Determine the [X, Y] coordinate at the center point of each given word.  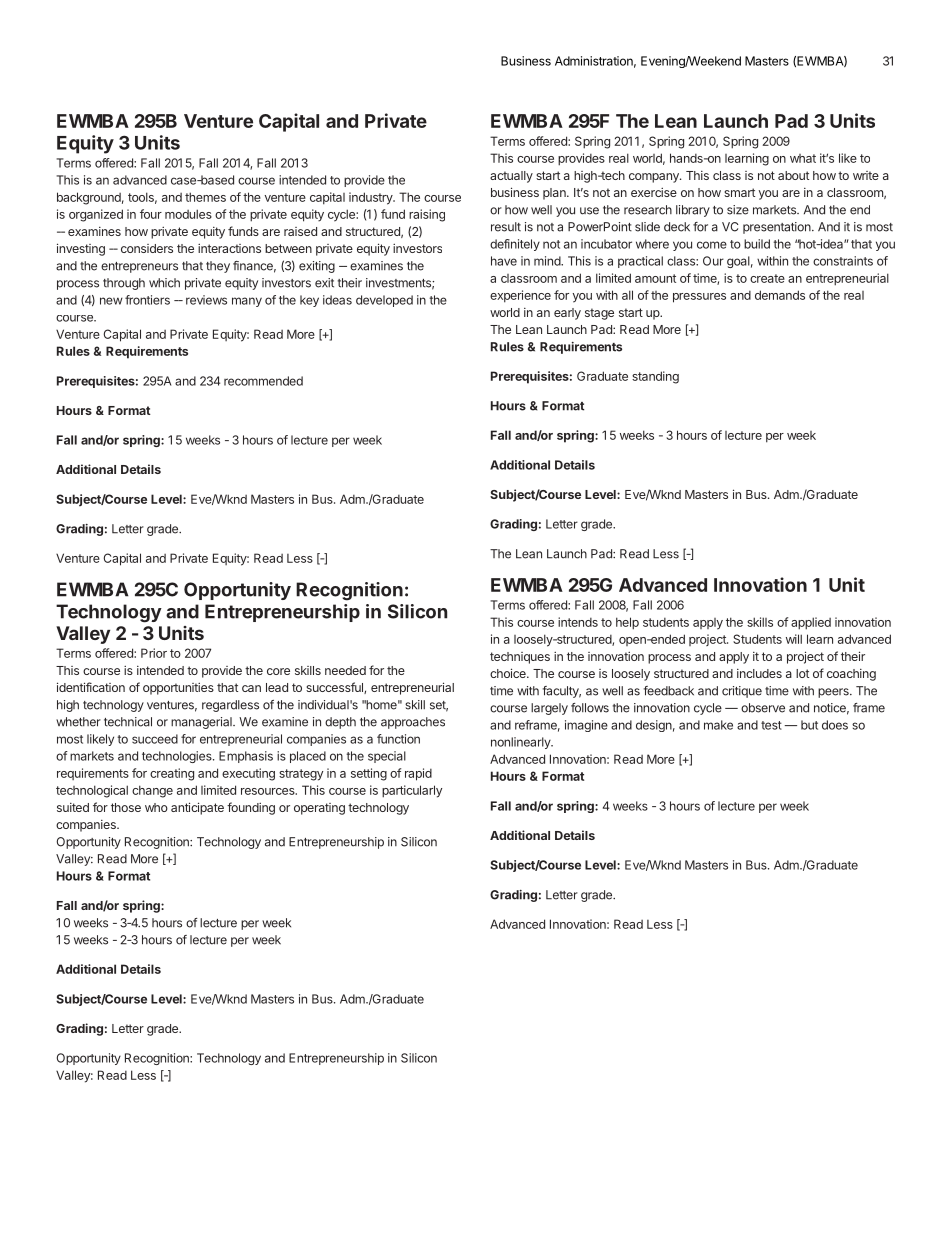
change [152, 791]
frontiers [147, 300]
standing [655, 377]
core [278, 671]
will [794, 639]
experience [520, 296]
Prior [154, 653]
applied [811, 623]
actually [511, 177]
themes [205, 197]
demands [780, 295]
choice [509, 673]
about [793, 175]
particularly [412, 791]
